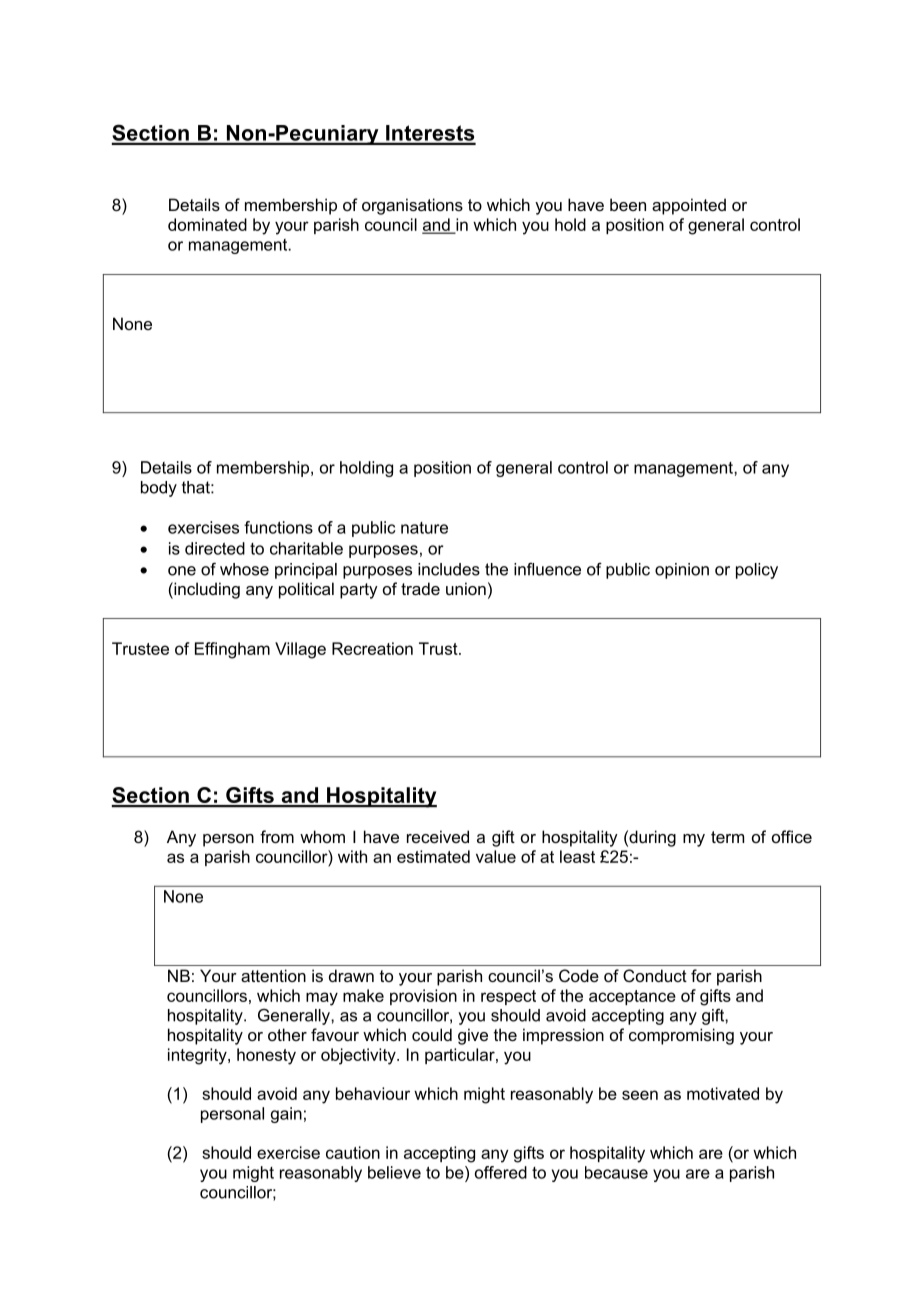 This screenshot has height=1308, width=924. I want to click on value, so click(496, 856).
